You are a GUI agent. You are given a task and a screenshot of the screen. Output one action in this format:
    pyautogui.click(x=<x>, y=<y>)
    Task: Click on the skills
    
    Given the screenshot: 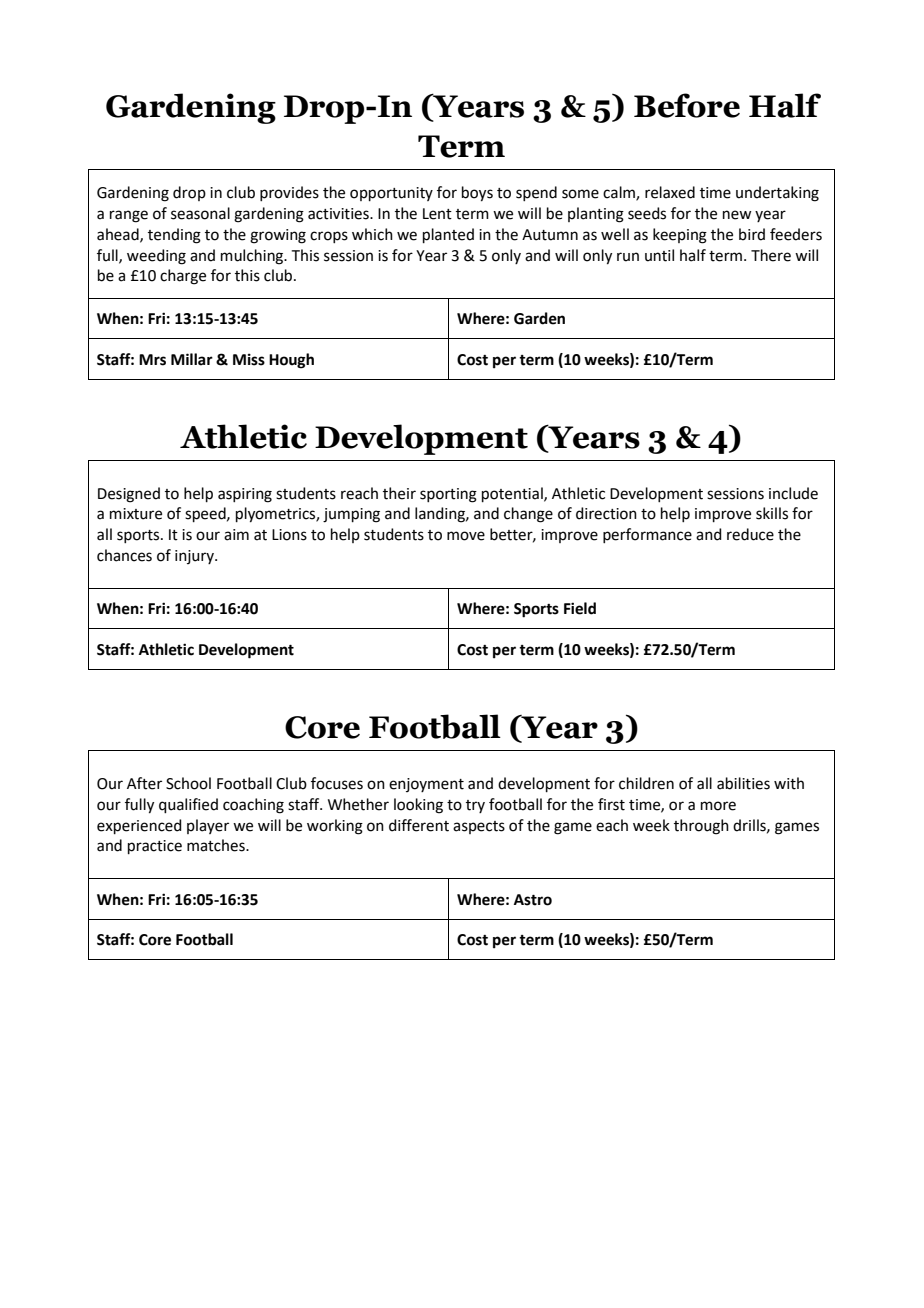 What is the action you would take?
    pyautogui.click(x=772, y=513)
